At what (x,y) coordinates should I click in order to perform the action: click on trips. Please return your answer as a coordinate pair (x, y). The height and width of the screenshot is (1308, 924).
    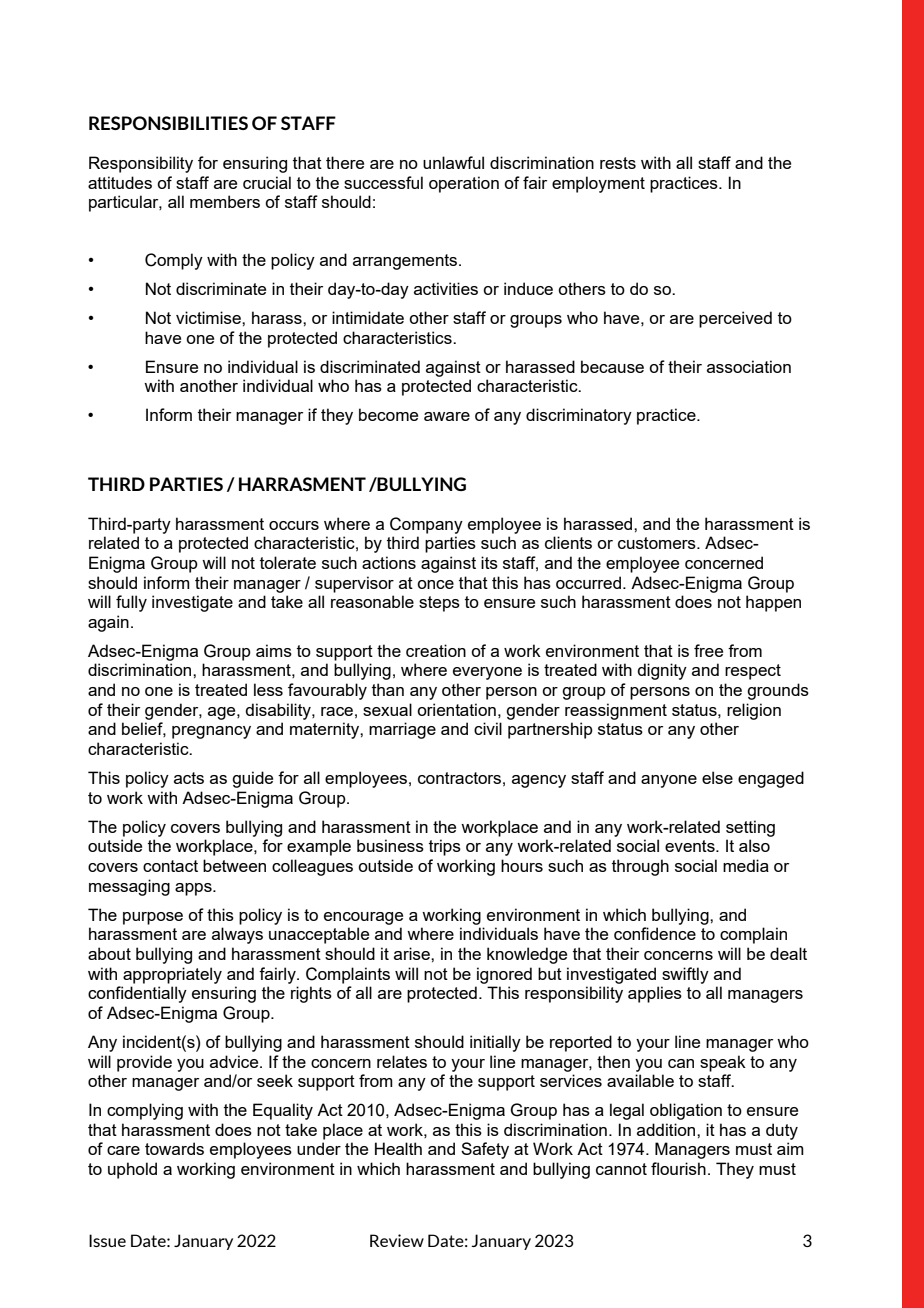
    Looking at the image, I should click on (445, 847).
